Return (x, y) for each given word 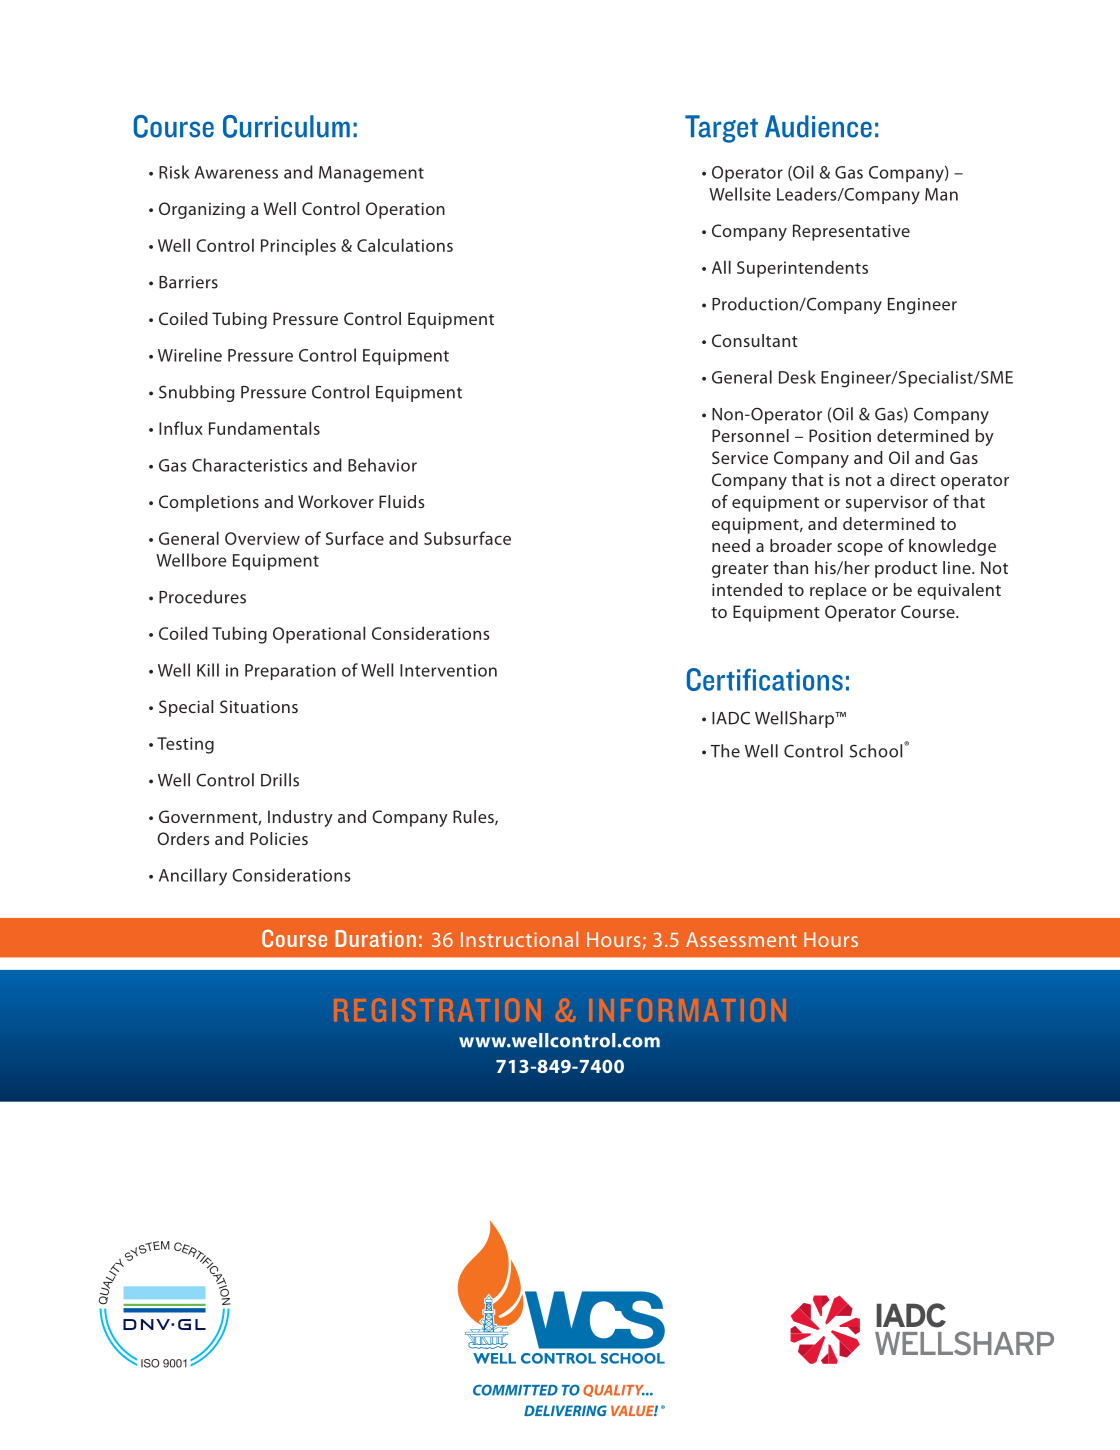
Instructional (519, 939)
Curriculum (286, 126)
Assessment (741, 939)
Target (721, 129)
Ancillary (193, 877)
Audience (818, 126)
